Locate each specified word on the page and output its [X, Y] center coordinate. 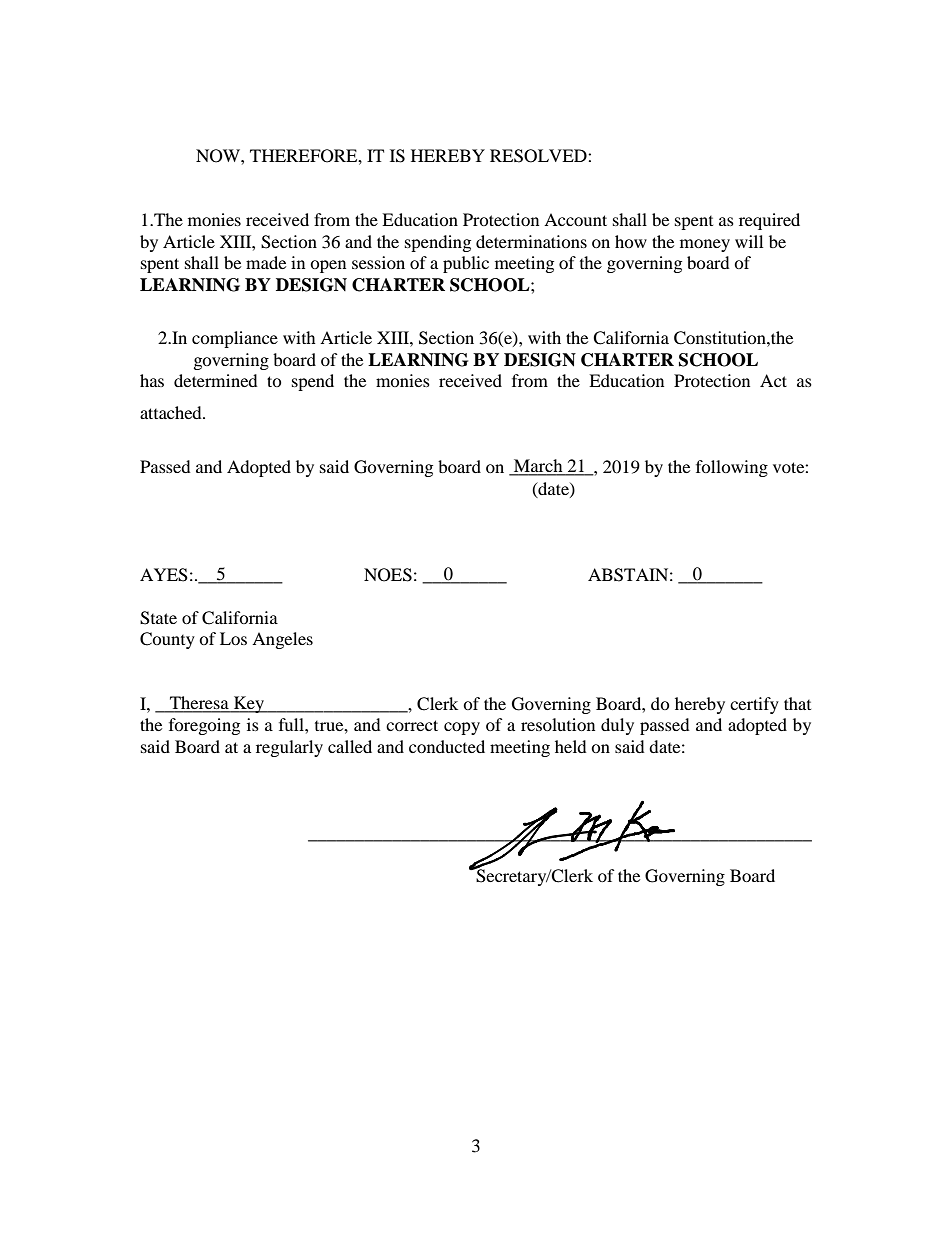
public [466, 264]
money [705, 245]
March [538, 467]
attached [172, 412]
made [266, 262]
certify [754, 705]
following [732, 468]
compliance [235, 339]
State [158, 618]
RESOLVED [539, 156]
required [769, 221]
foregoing [204, 726]
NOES [388, 575]
